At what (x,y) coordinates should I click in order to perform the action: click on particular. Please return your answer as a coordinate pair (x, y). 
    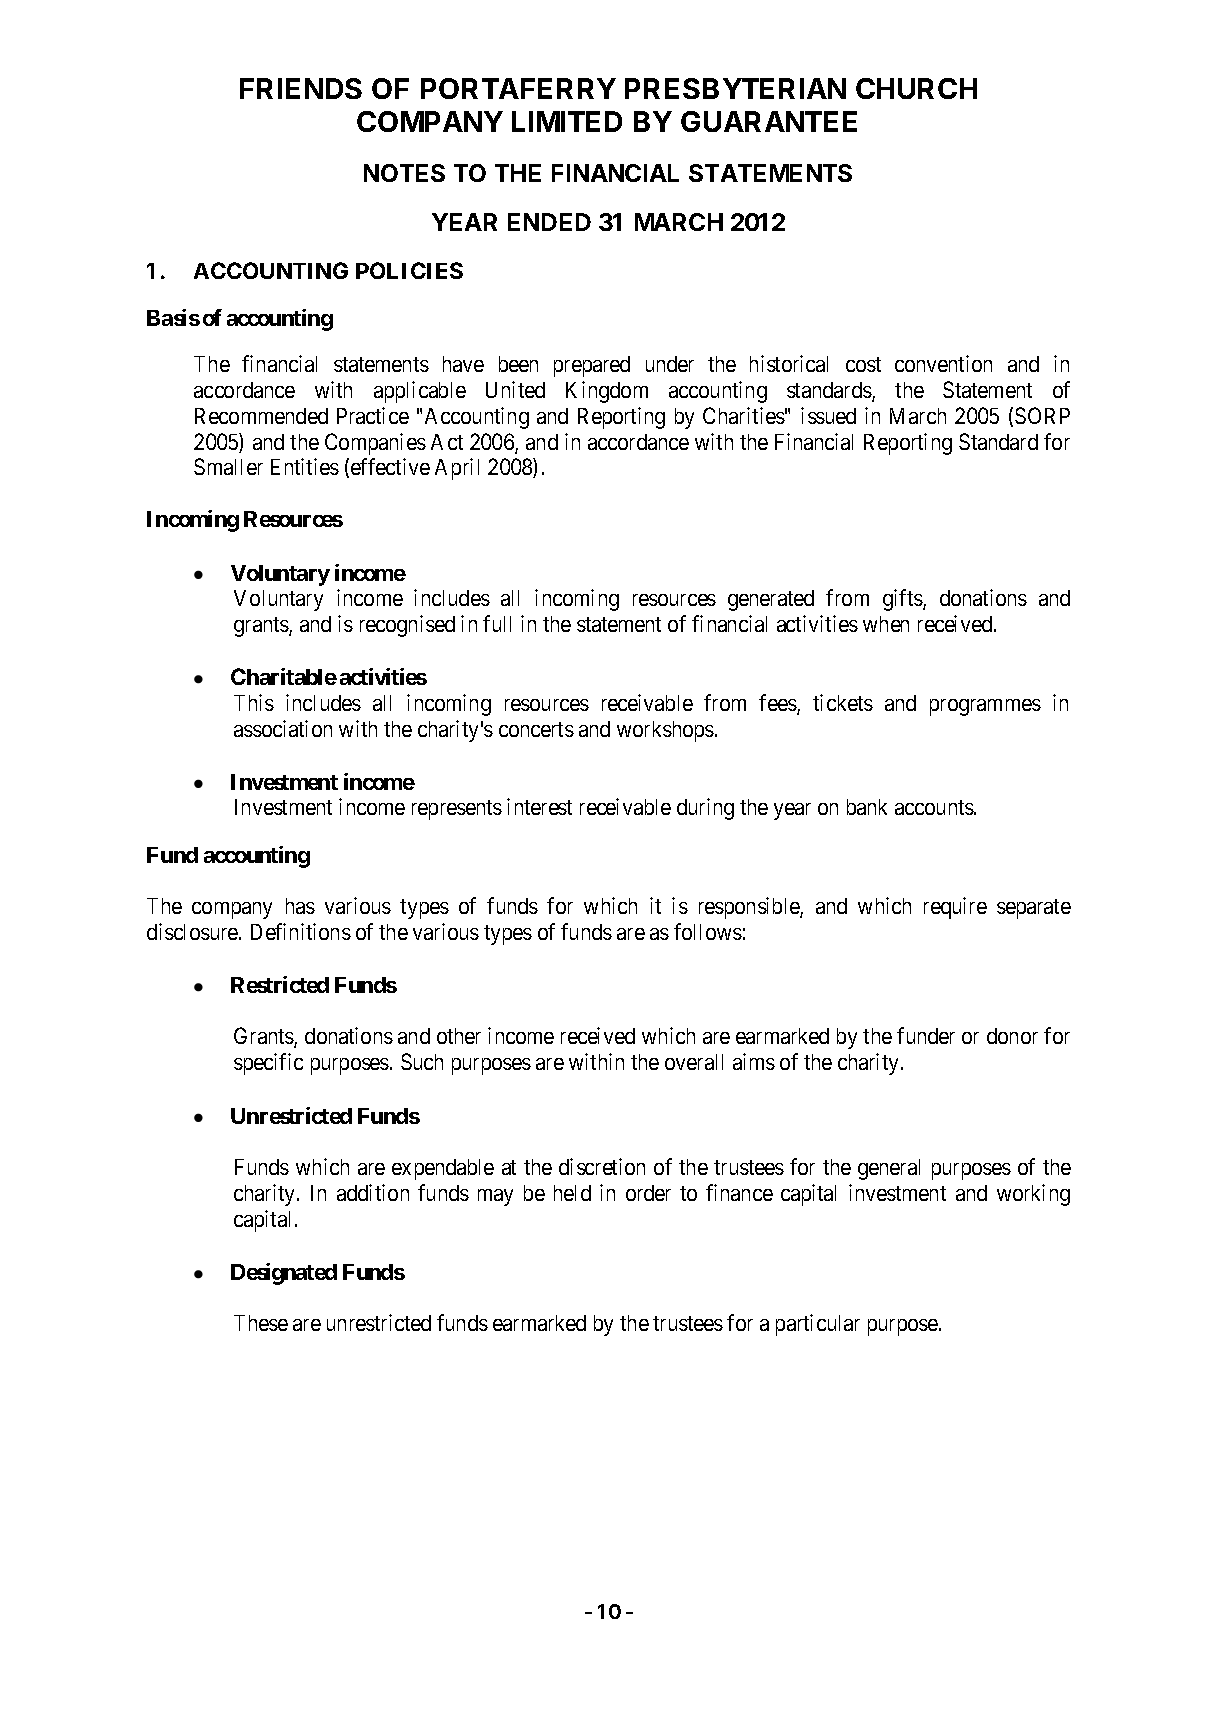
    Looking at the image, I should click on (818, 1325).
